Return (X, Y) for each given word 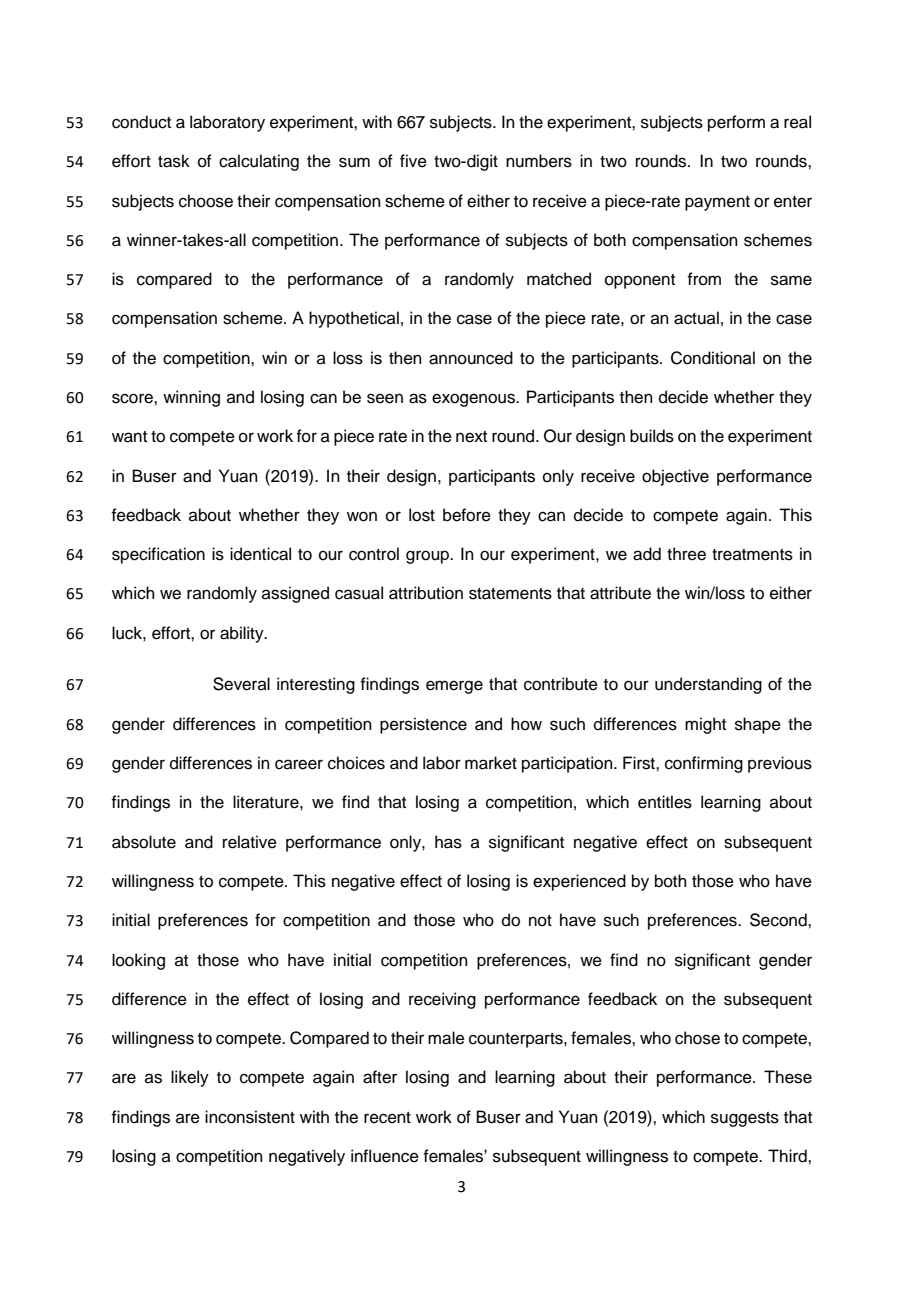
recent (387, 1118)
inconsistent (250, 1117)
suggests (745, 1119)
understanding (708, 685)
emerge (454, 687)
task (174, 161)
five (413, 161)
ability (243, 634)
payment (717, 203)
